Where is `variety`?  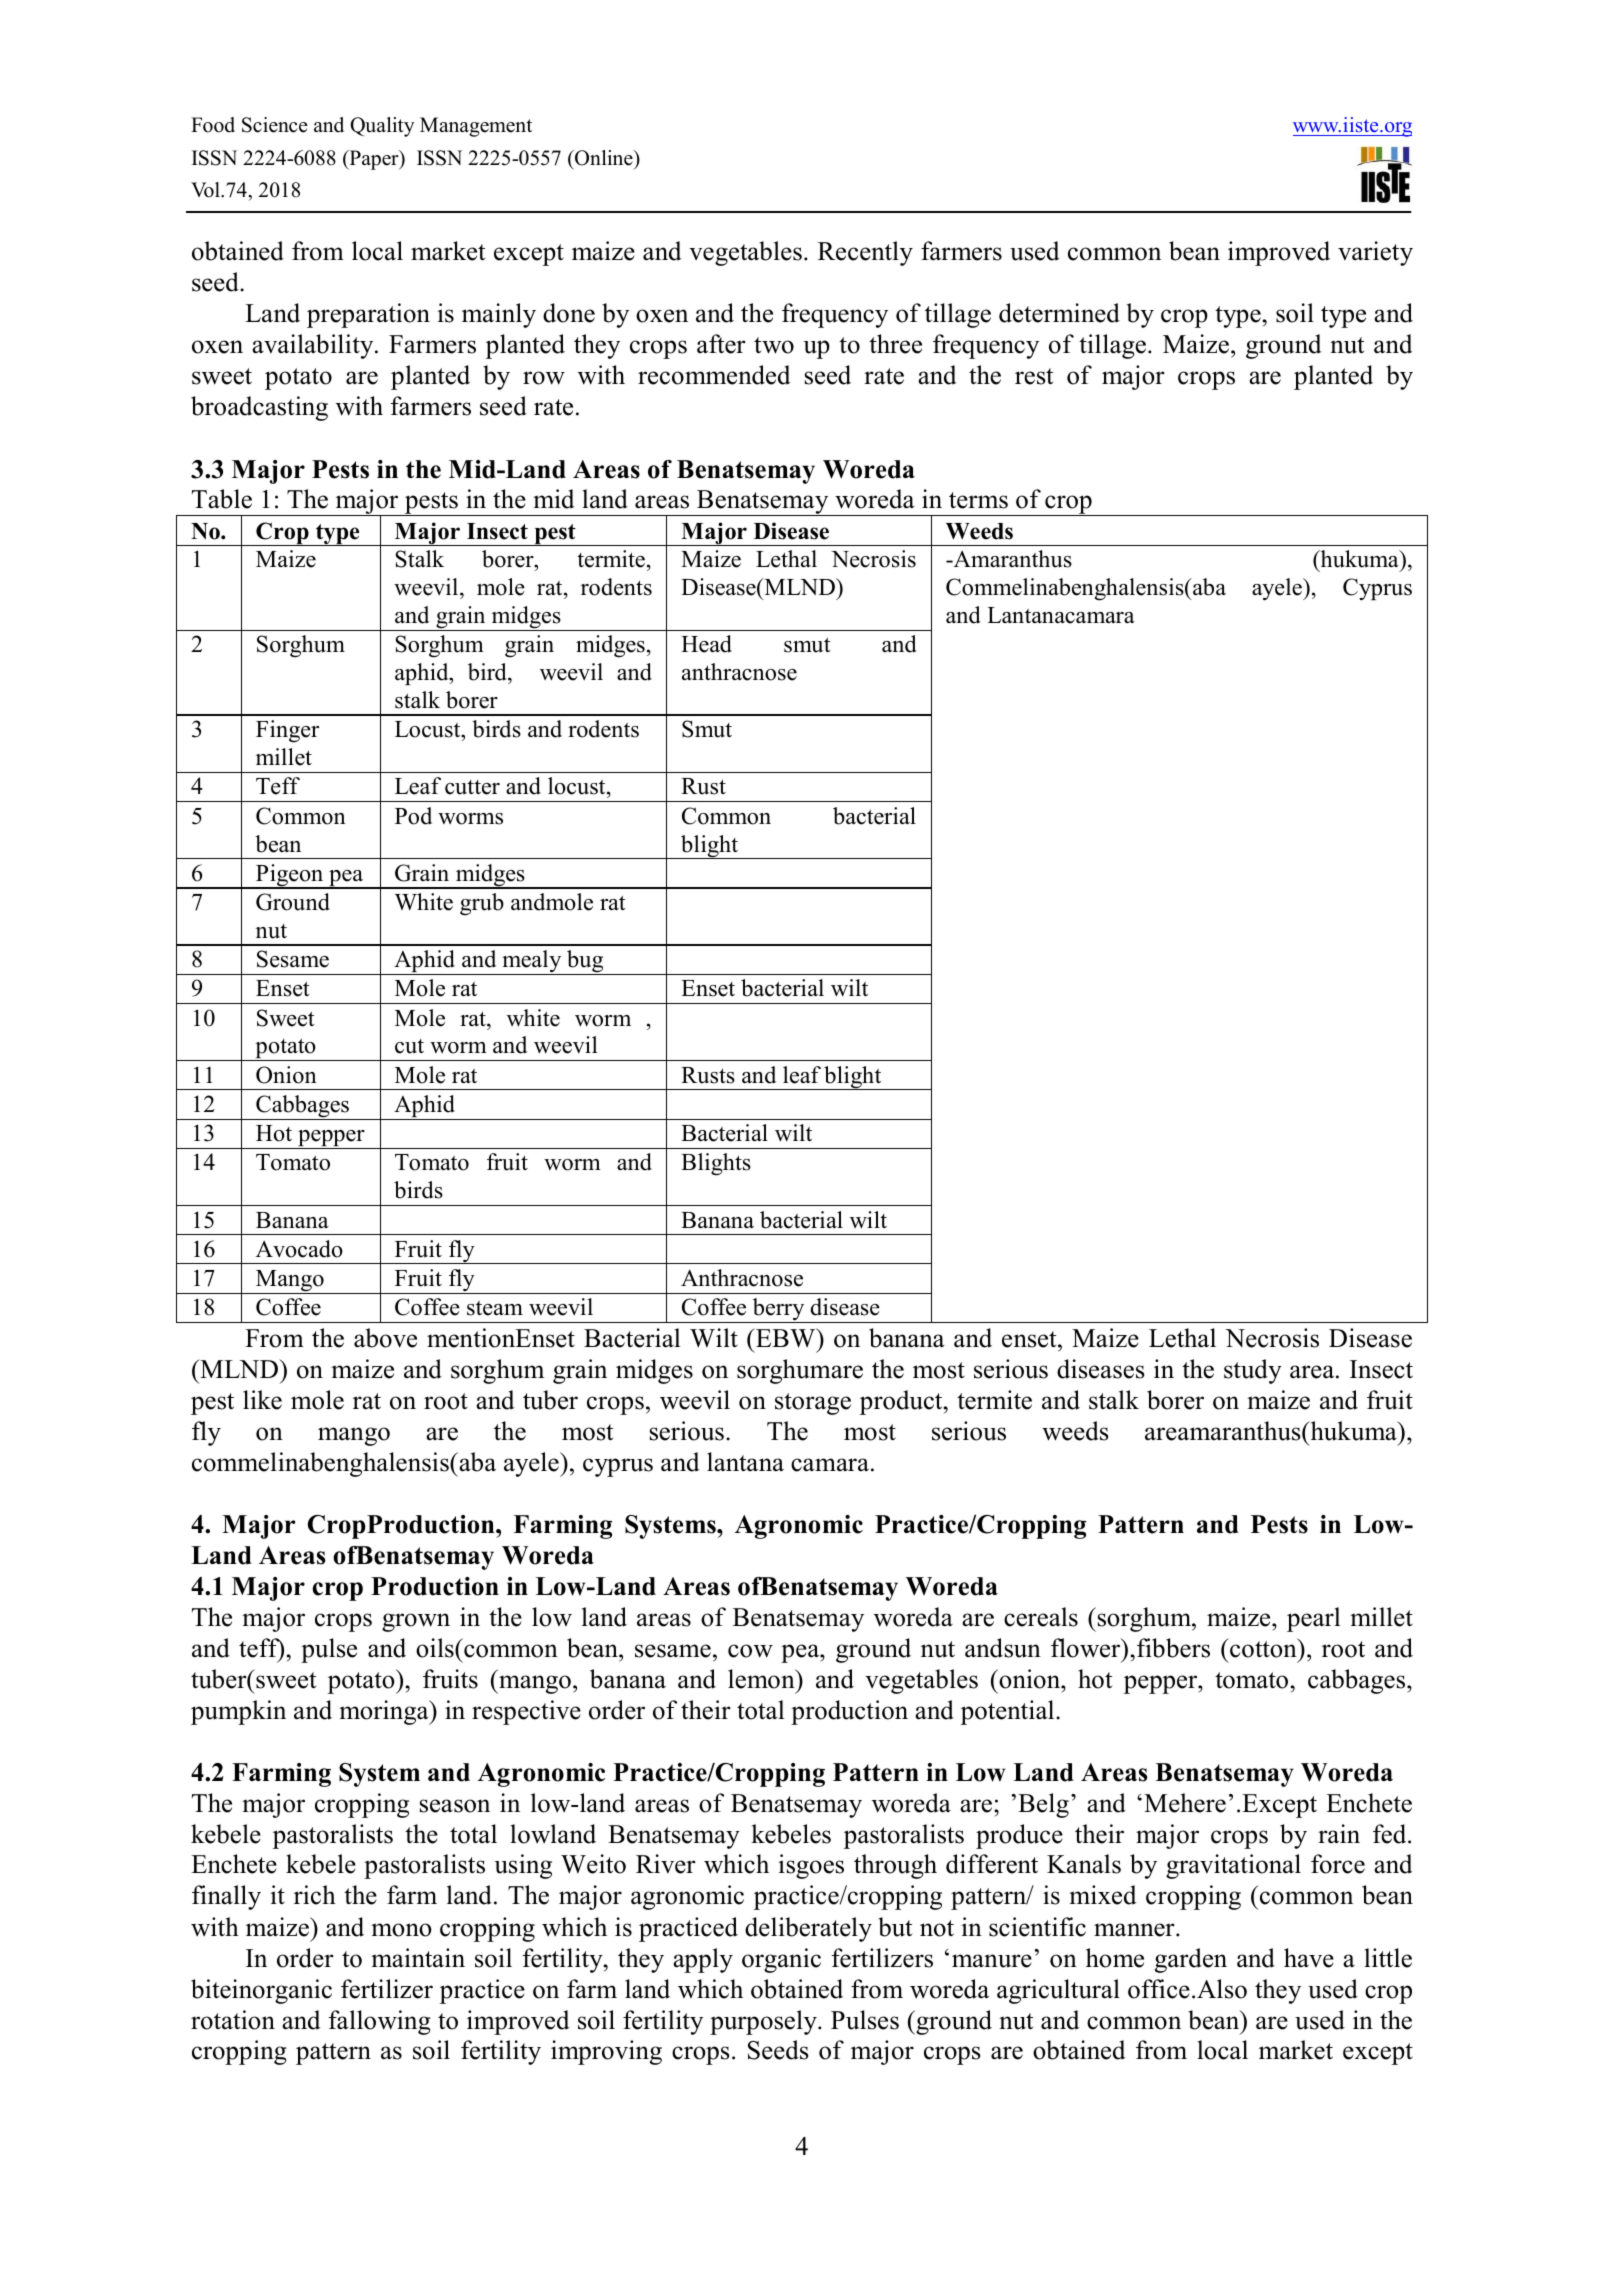
variety is located at coordinates (1375, 253).
